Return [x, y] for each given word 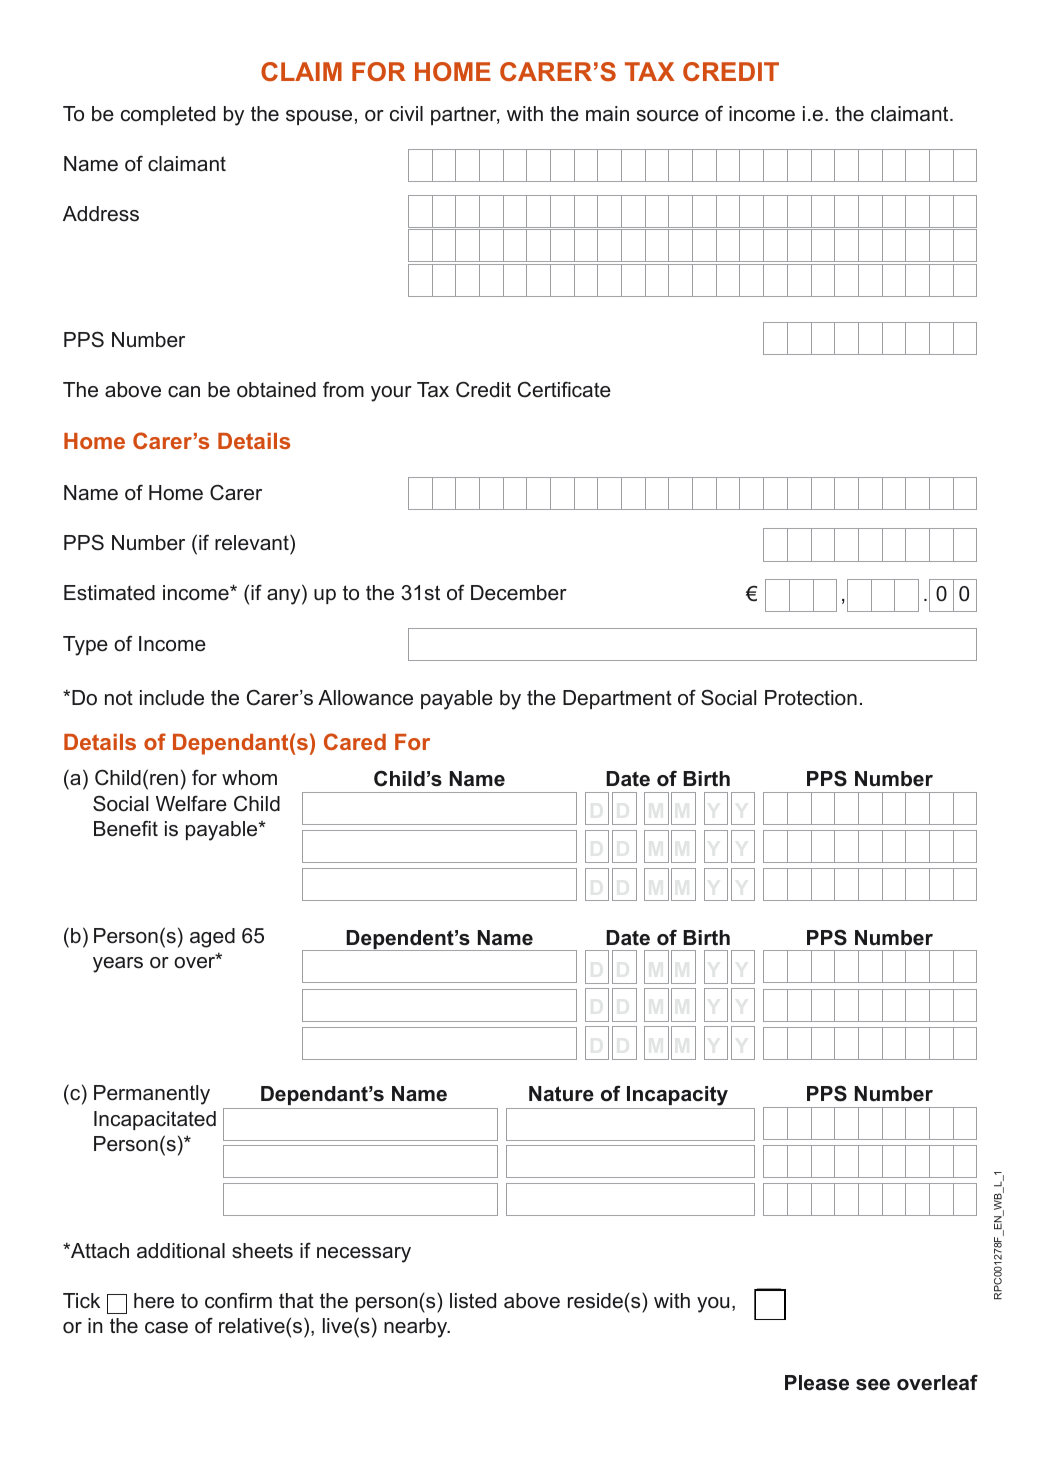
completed [168, 115]
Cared [355, 741]
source [668, 116]
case [166, 1328]
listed [473, 1301]
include [172, 698]
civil [406, 114]
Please [817, 1383]
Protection [811, 698]
